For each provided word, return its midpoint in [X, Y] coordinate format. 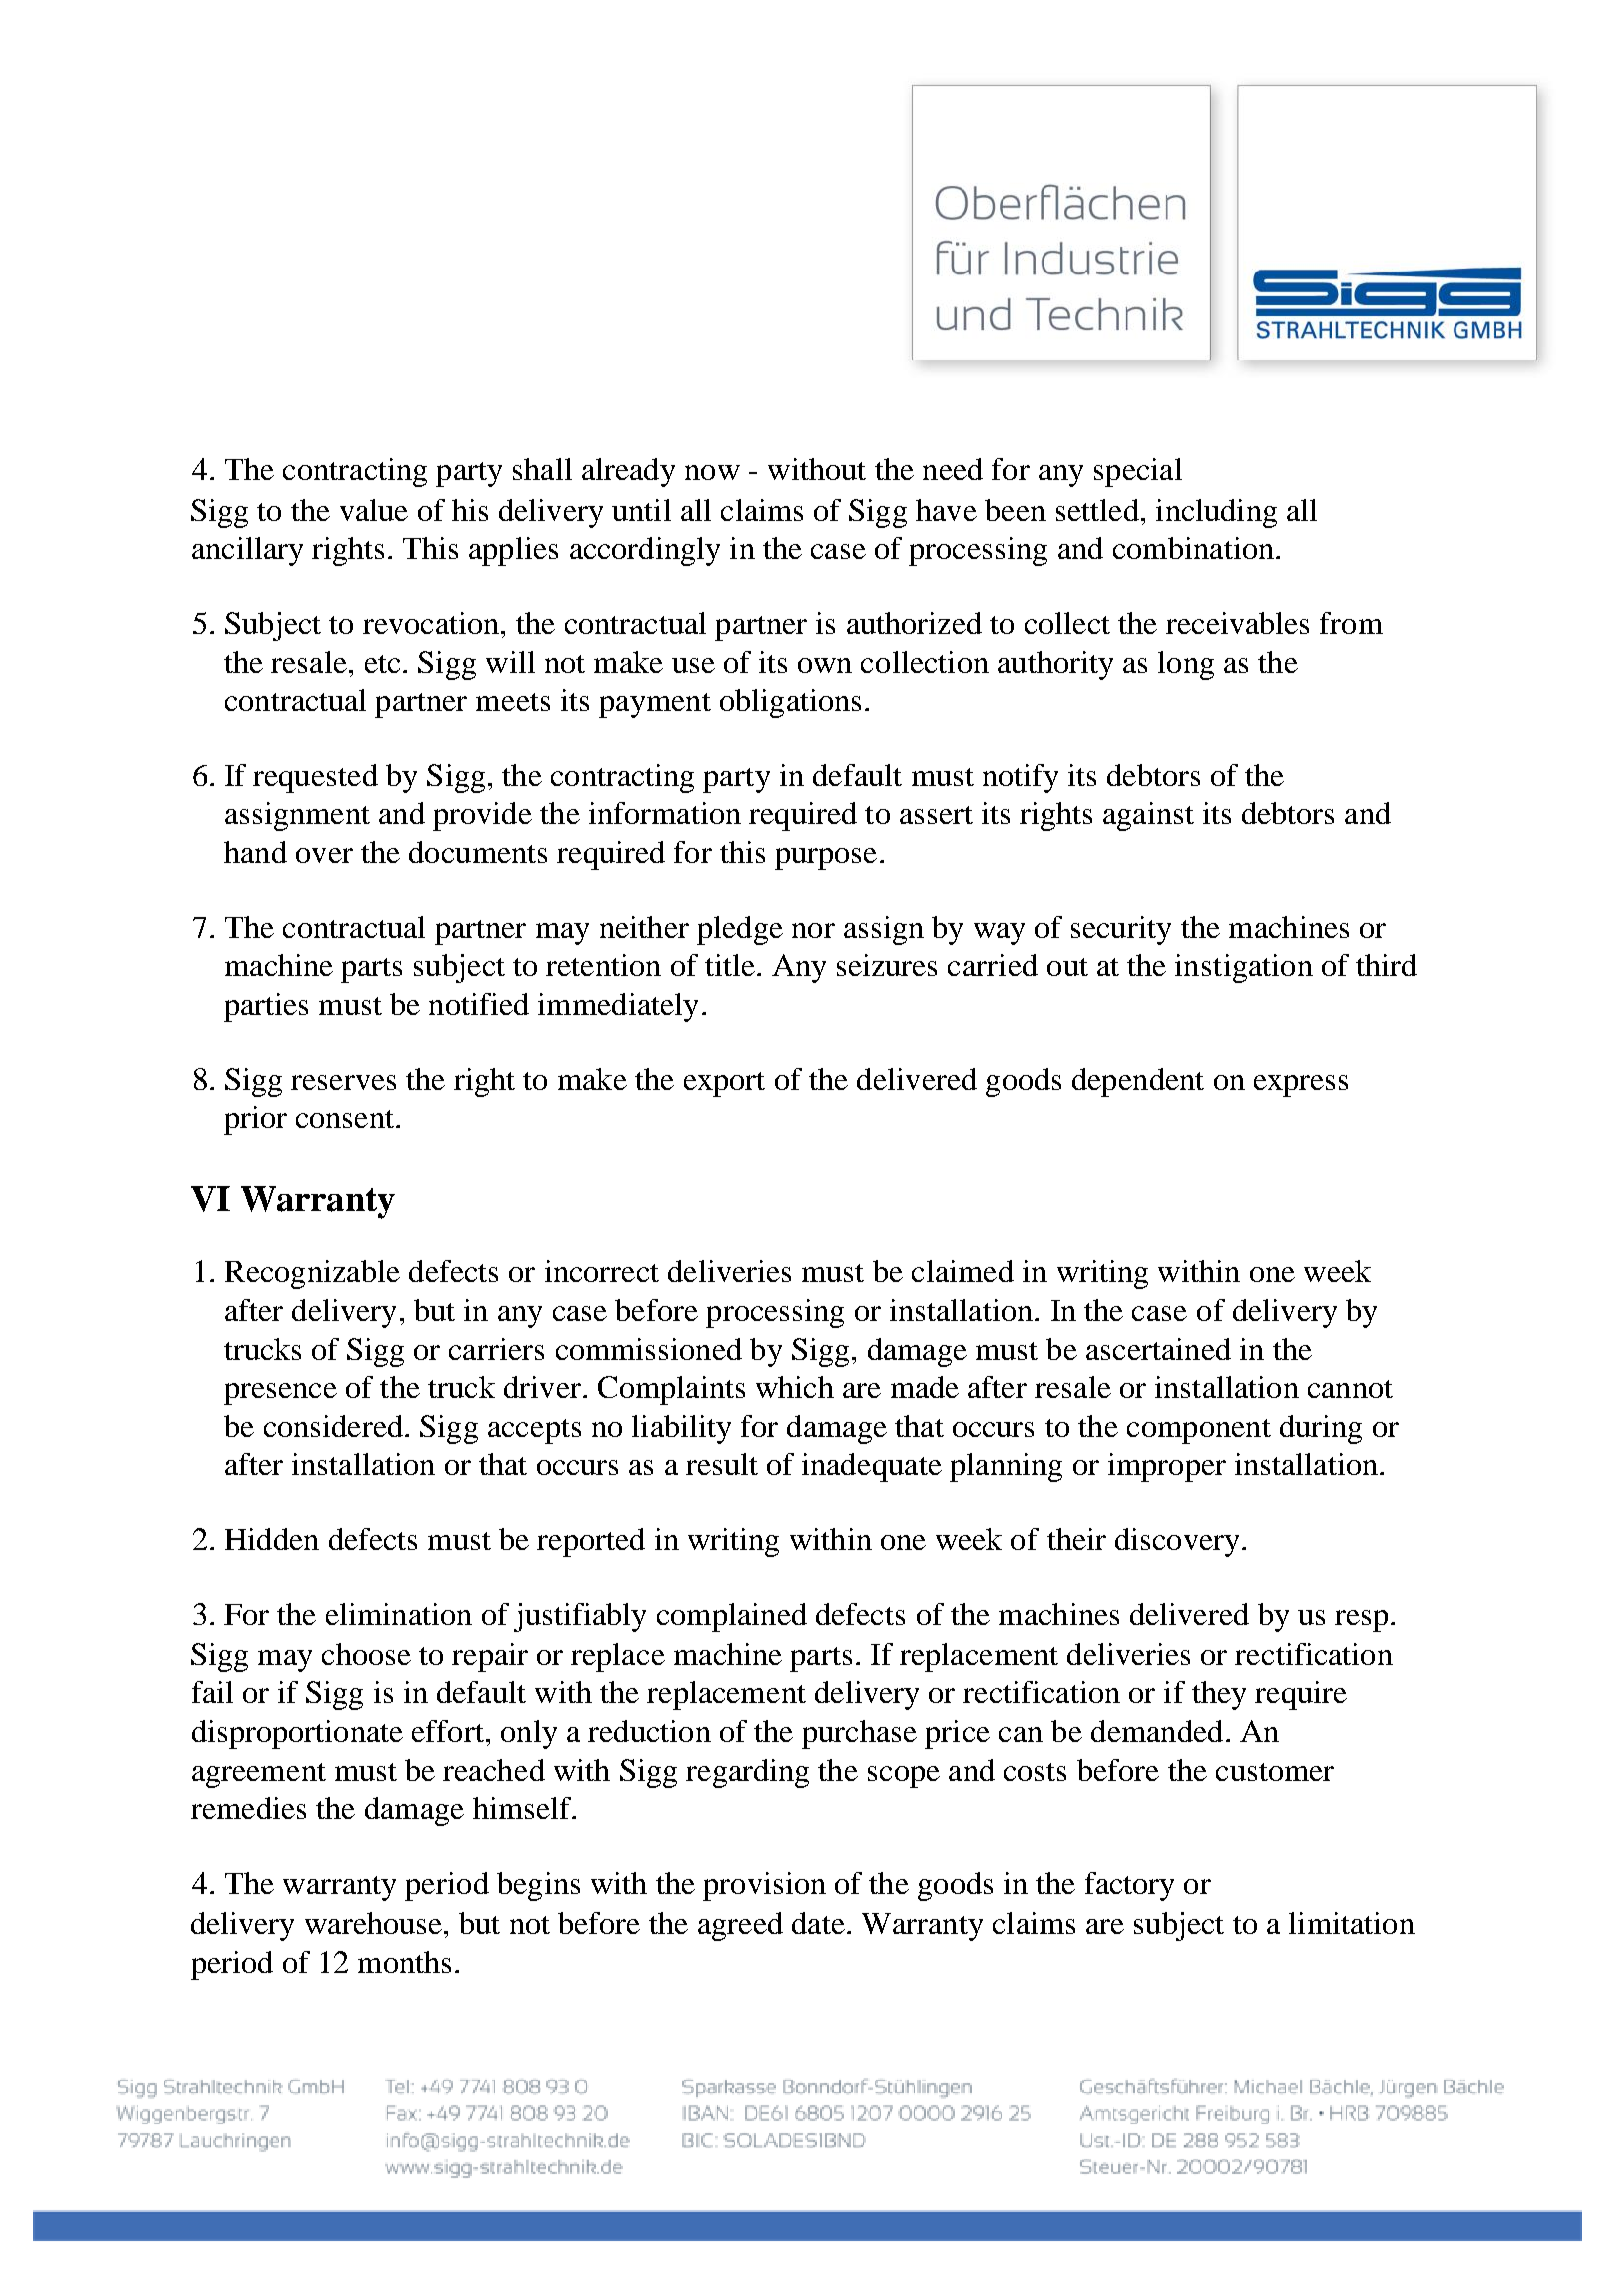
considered [333, 1426]
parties [266, 1007]
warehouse [373, 1923]
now [712, 472]
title [730, 965]
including [1216, 513]
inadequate [872, 1467]
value [374, 510]
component [1199, 1431]
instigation [1244, 968]
